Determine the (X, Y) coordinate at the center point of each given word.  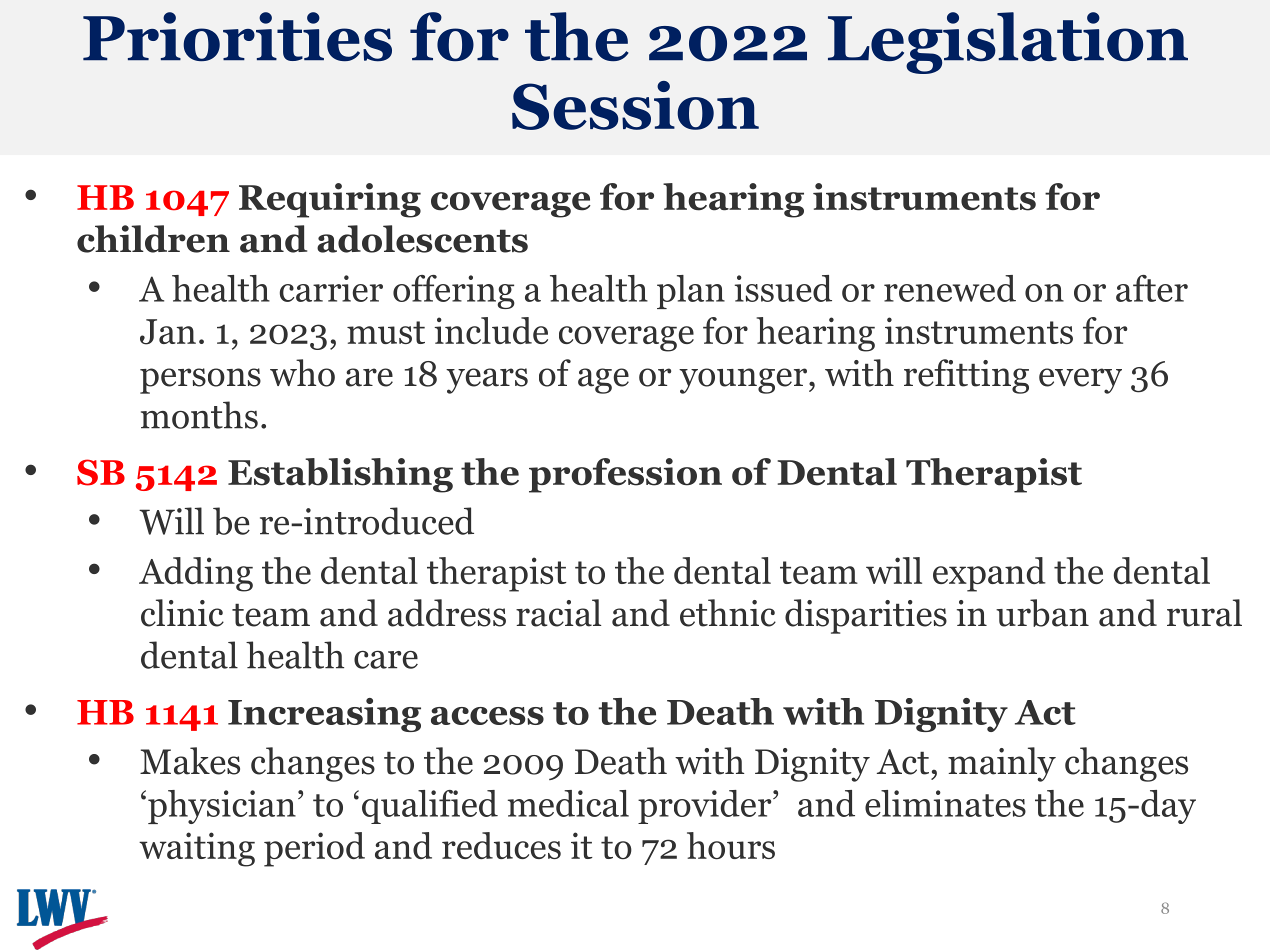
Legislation (1008, 43)
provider (706, 807)
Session (635, 105)
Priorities (237, 37)
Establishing (340, 475)
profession (625, 475)
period (314, 849)
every (1080, 381)
